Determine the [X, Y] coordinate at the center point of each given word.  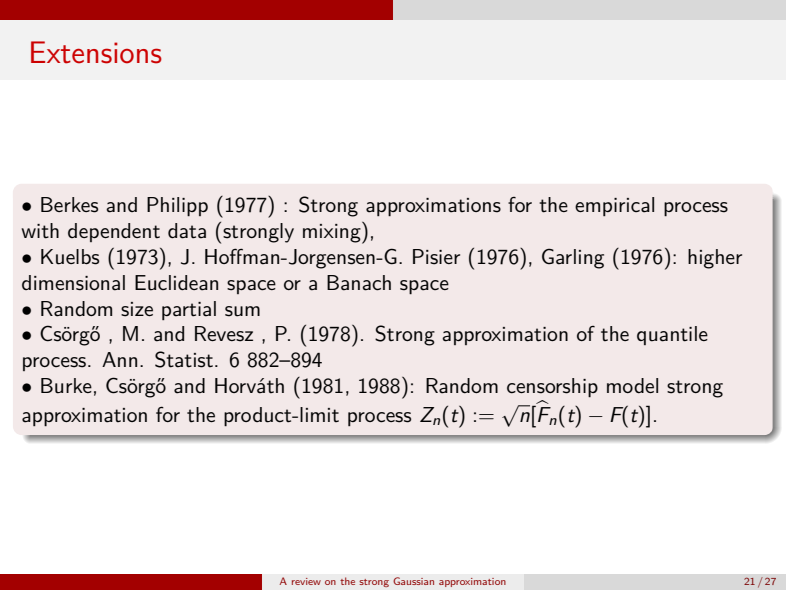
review [306, 581]
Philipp [177, 207]
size [137, 309]
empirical [614, 206]
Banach [359, 283]
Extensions [96, 52]
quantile [672, 335]
